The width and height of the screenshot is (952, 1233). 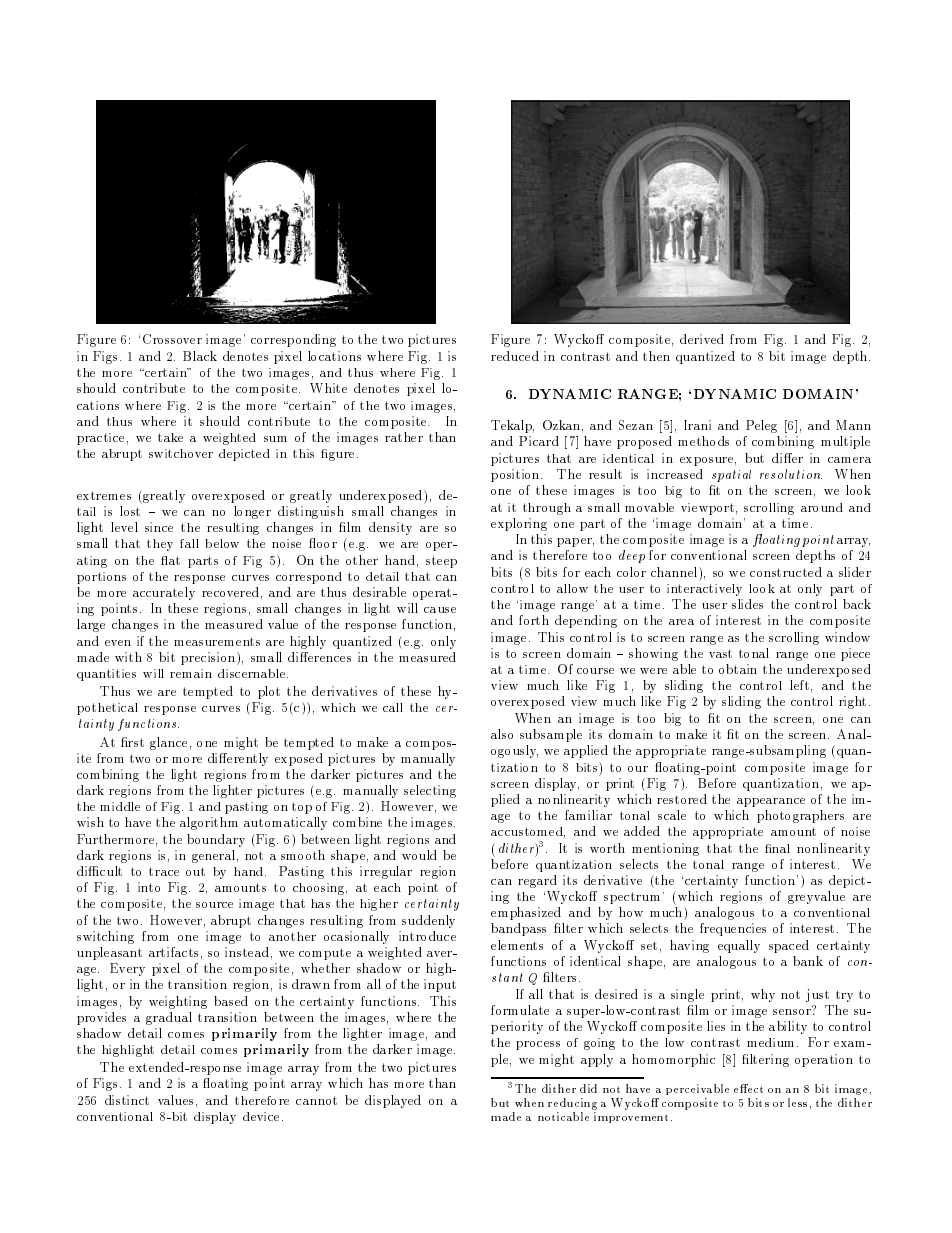 I want to click on reduced, so click(x=515, y=356).
